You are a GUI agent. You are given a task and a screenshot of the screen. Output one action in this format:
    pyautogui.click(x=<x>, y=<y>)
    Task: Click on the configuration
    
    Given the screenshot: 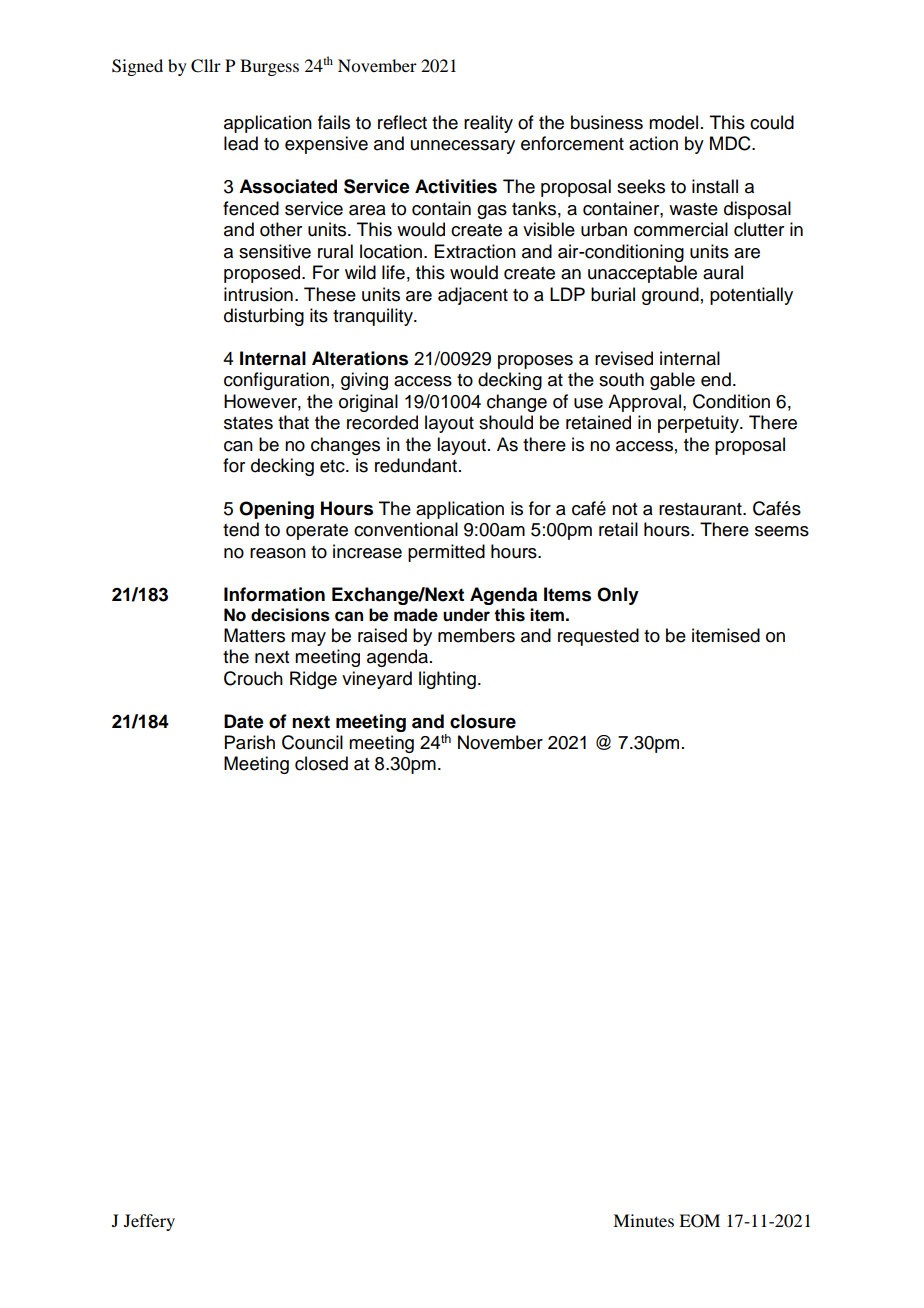 What is the action you would take?
    pyautogui.click(x=278, y=381)
